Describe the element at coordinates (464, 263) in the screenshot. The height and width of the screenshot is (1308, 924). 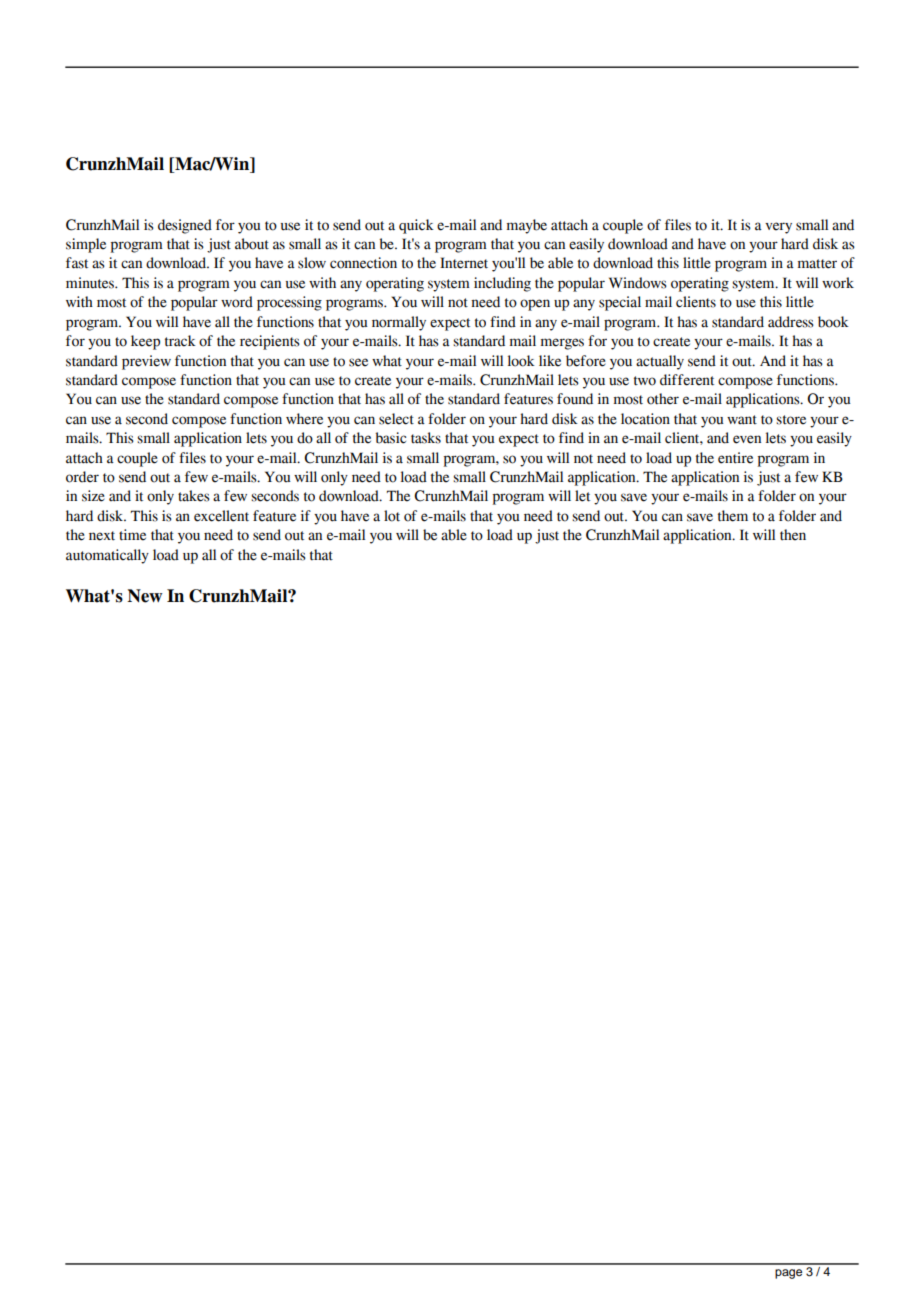
I see `Internet` at that location.
